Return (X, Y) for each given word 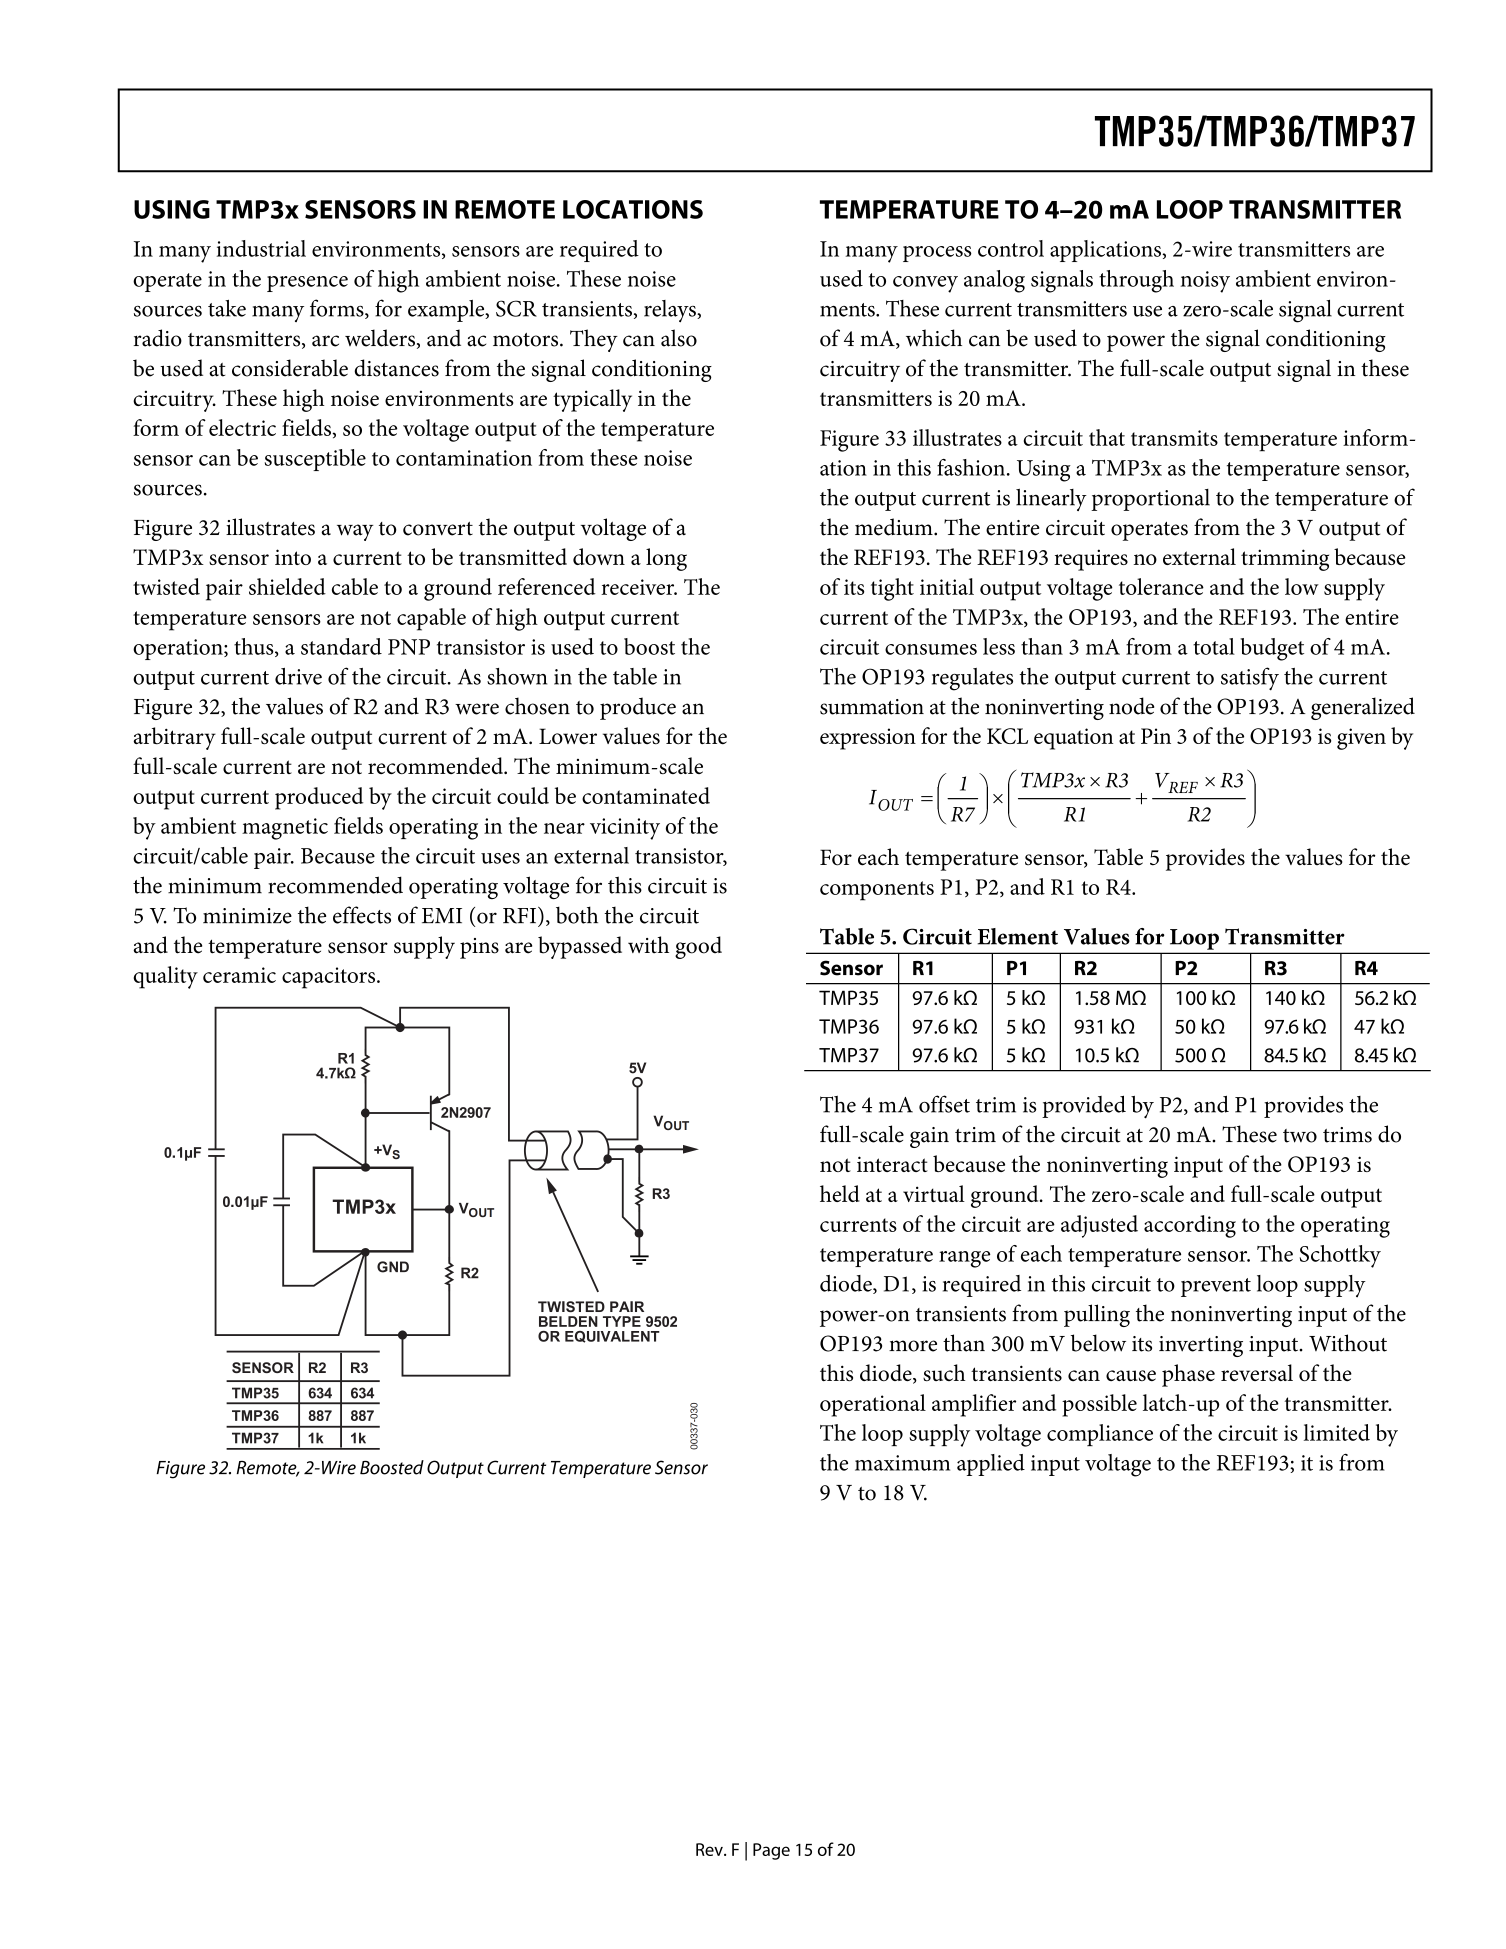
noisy (1205, 282)
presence (307, 284)
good (698, 947)
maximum (902, 1463)
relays (671, 311)
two (1300, 1136)
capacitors (330, 978)
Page (771, 1851)
